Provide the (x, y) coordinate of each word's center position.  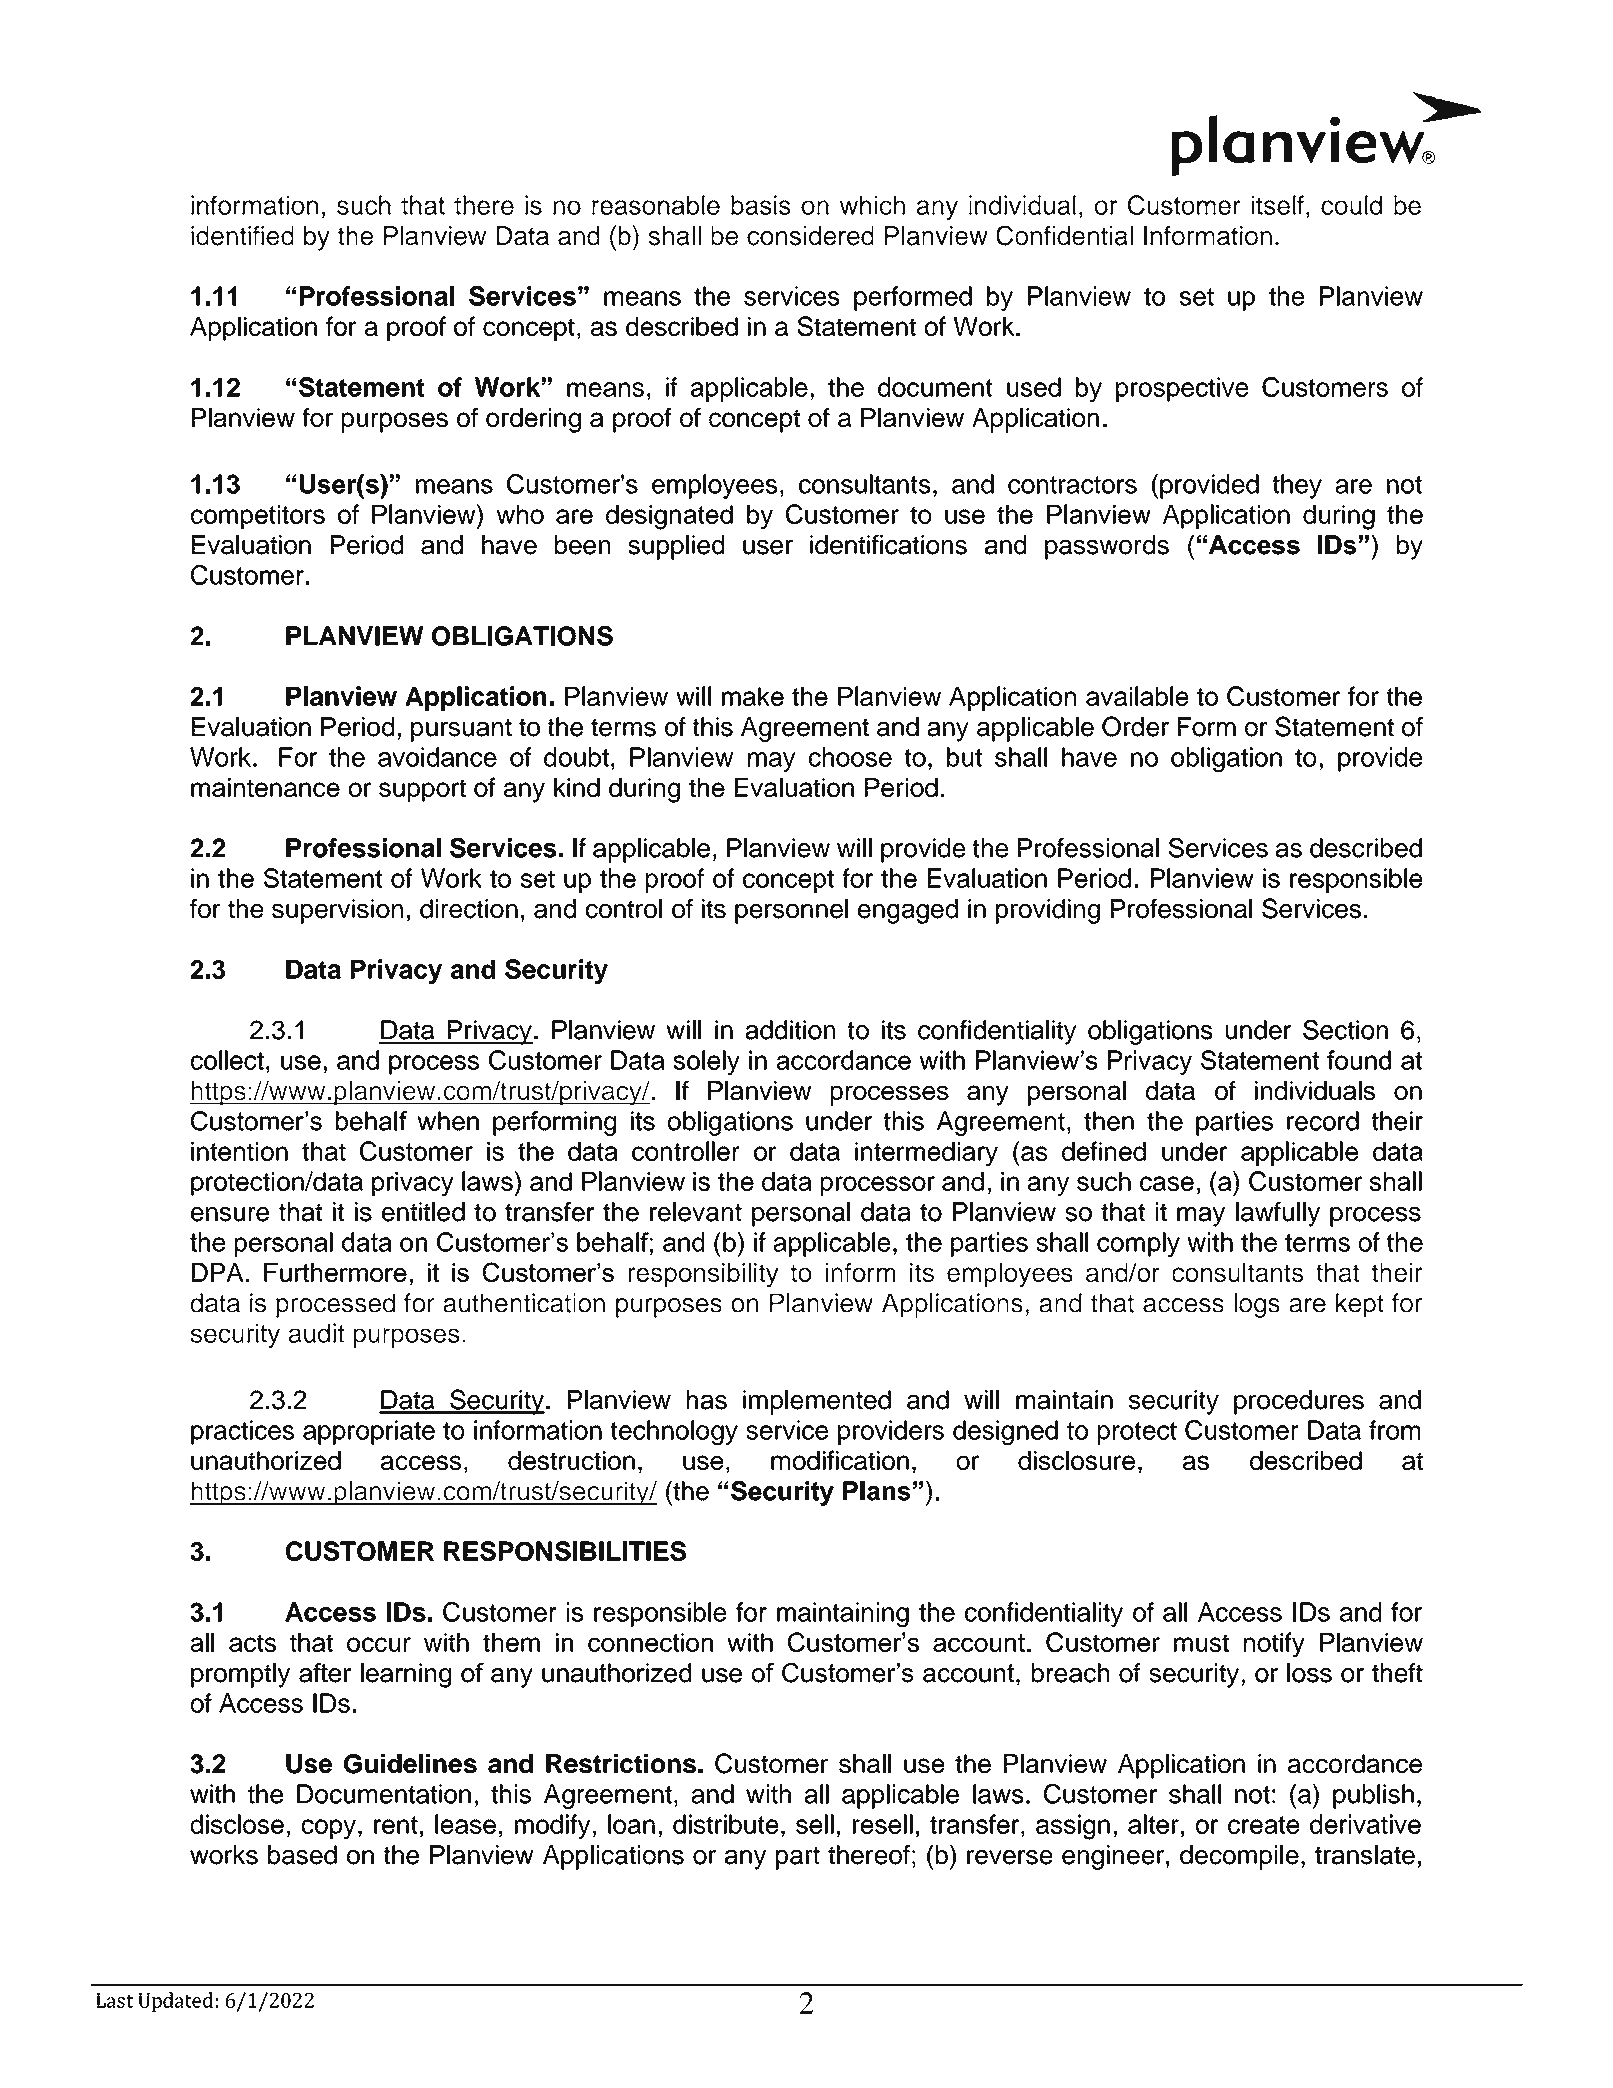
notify (1274, 1645)
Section (1345, 1030)
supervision (337, 911)
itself (1278, 205)
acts (252, 1643)
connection (650, 1642)
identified (242, 236)
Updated (175, 2002)
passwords (1107, 547)
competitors (258, 517)
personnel (791, 911)
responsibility (703, 1275)
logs (1257, 1305)
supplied (676, 547)
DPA (217, 1272)
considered (810, 236)
